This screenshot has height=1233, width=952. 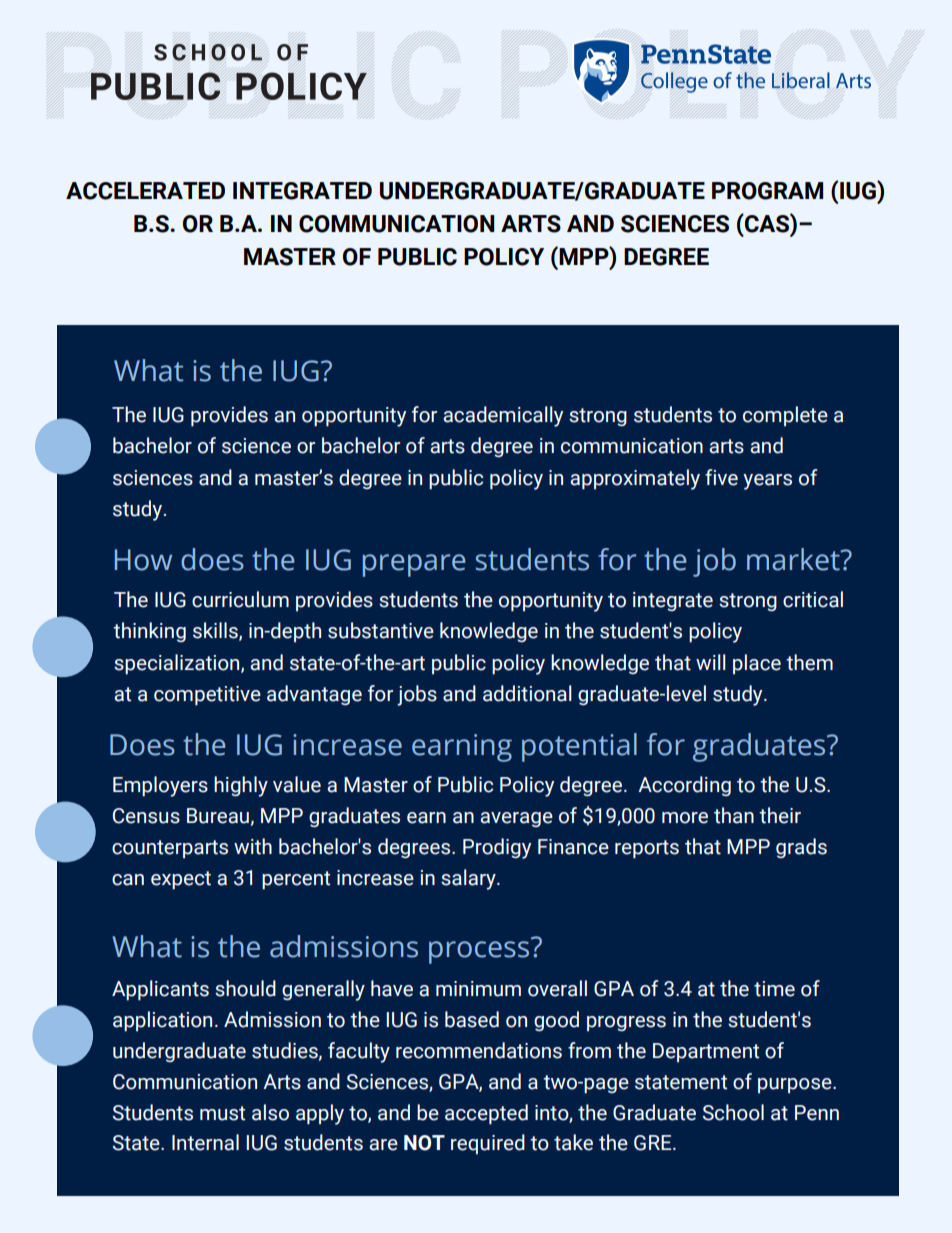 I want to click on accepted, so click(x=486, y=1114).
